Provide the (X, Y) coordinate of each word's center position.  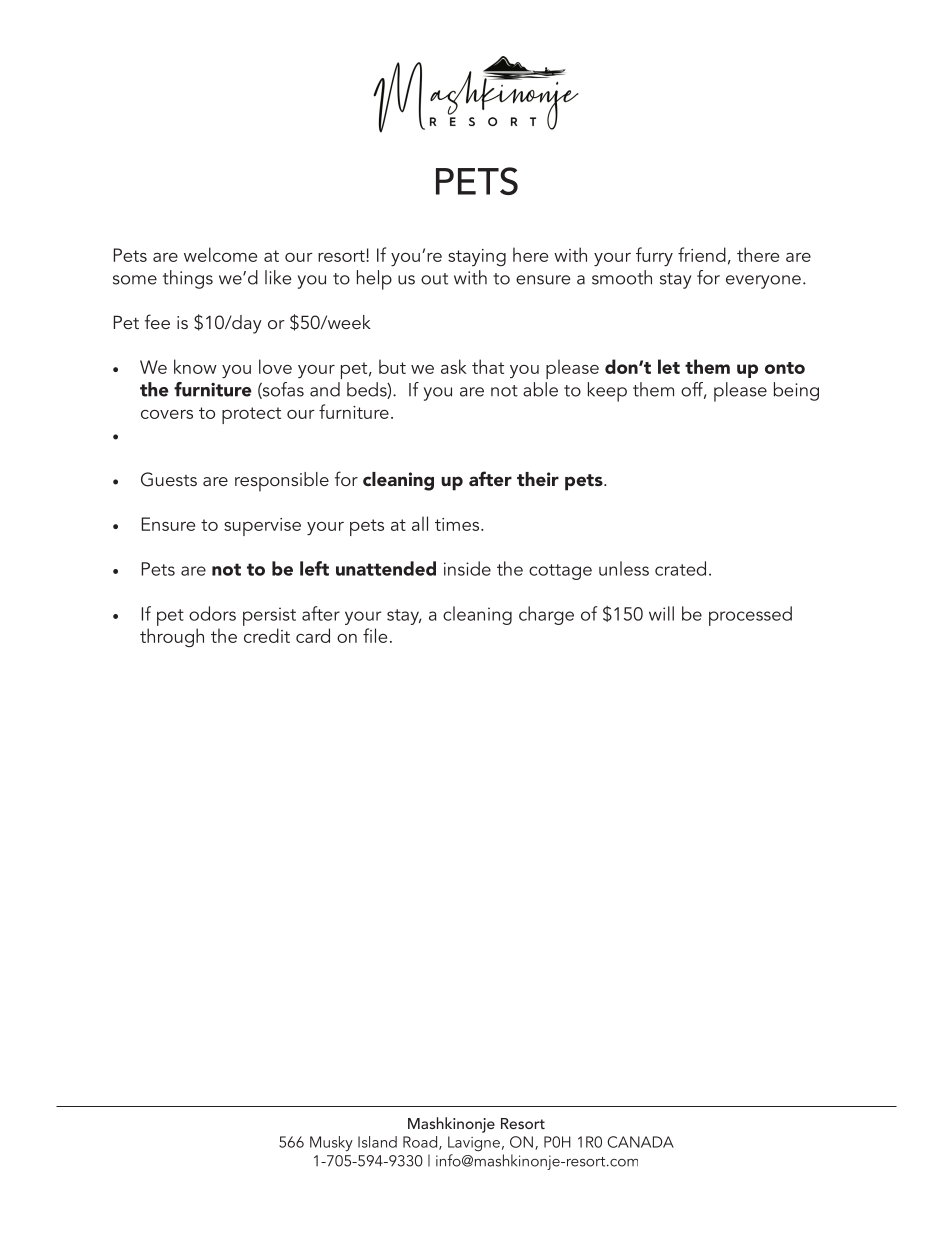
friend (702, 254)
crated (680, 568)
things (188, 279)
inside (467, 568)
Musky (331, 1143)
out (434, 279)
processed (750, 616)
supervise (262, 527)
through (172, 637)
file (375, 635)
